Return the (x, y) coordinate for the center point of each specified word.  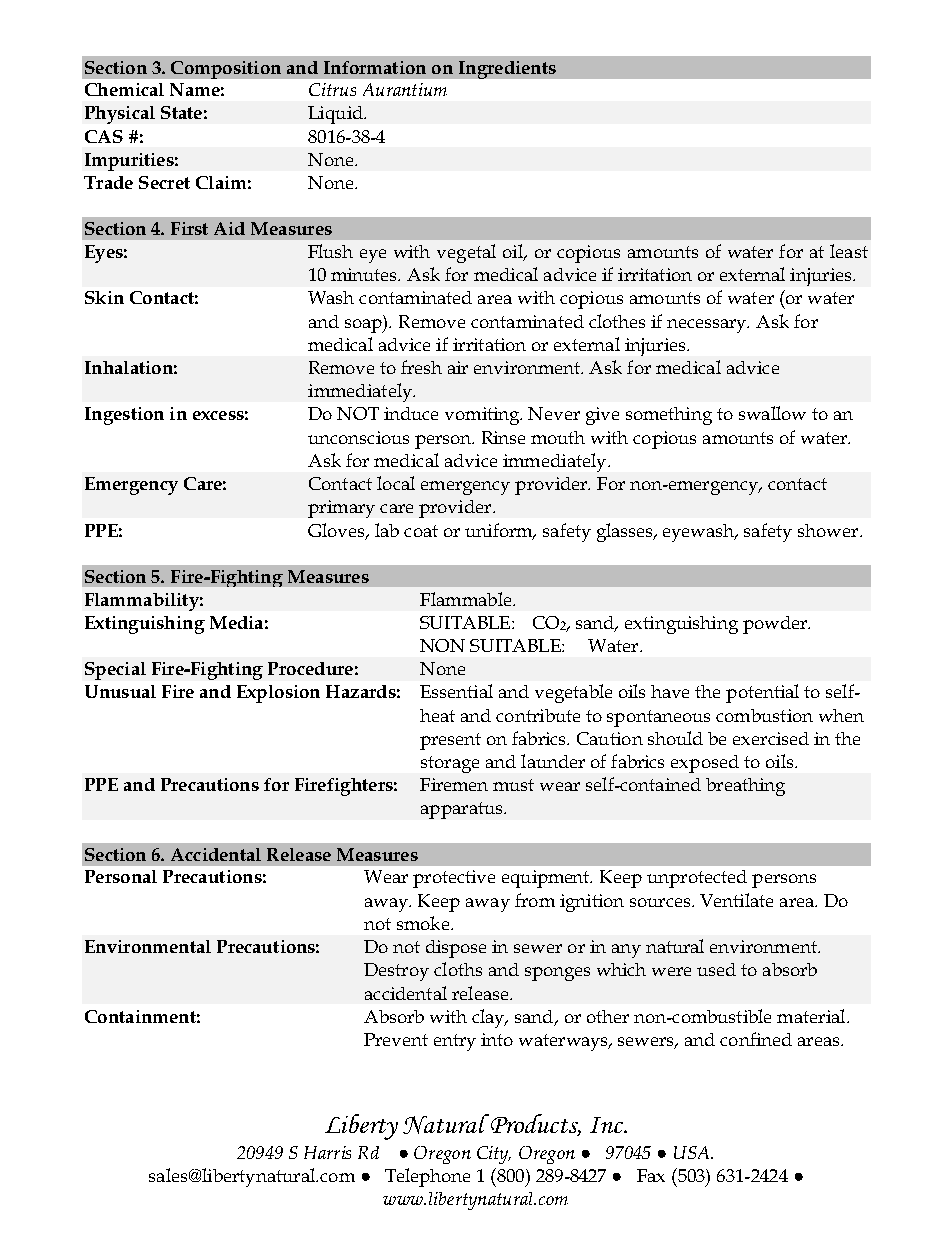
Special (115, 671)
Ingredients (507, 70)
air (458, 367)
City (494, 1155)
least (849, 251)
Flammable (467, 599)
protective (454, 879)
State (181, 112)
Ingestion (124, 416)
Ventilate (736, 900)
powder (776, 625)
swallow (772, 413)
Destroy (396, 972)
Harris (327, 1152)
